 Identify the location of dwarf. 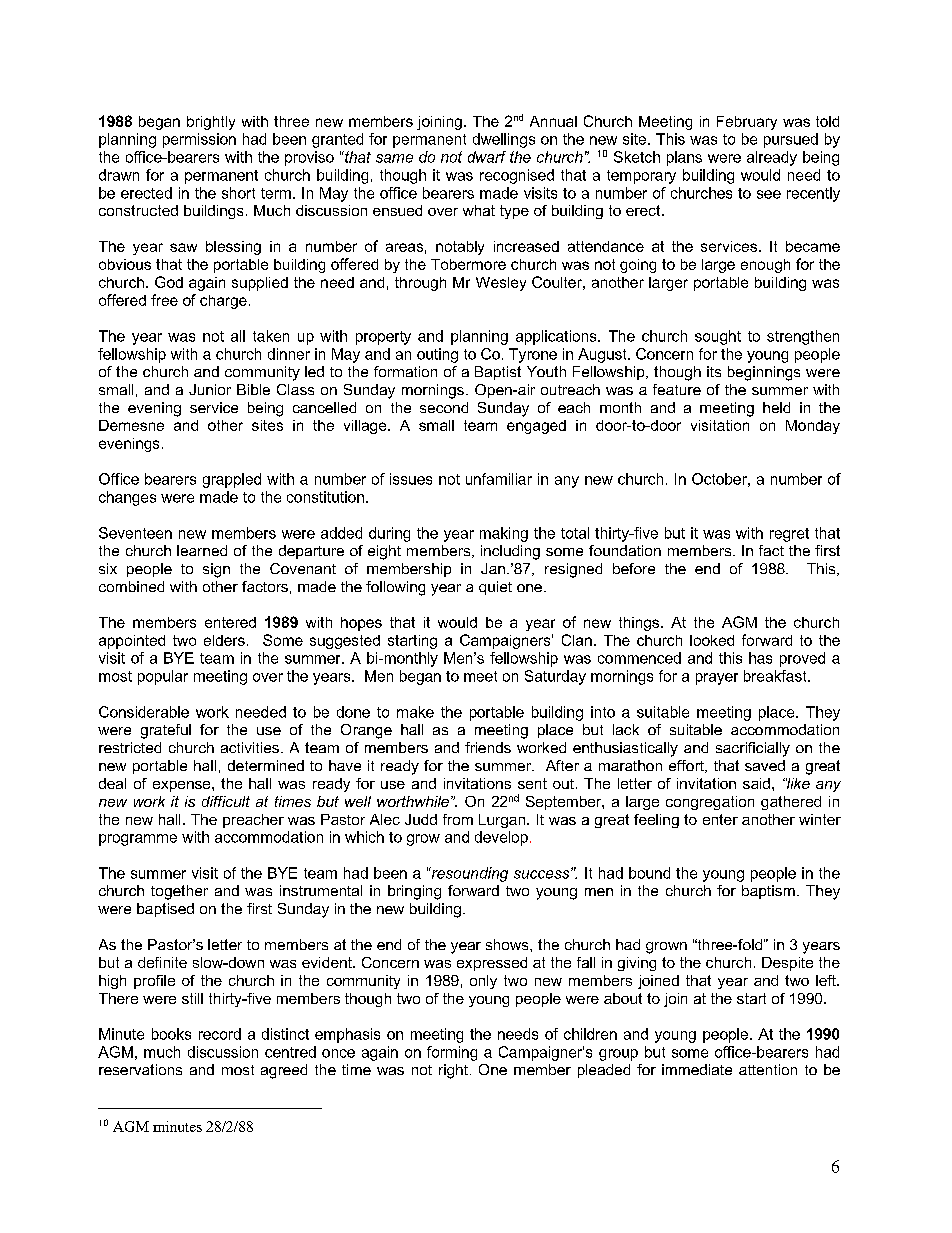
(487, 157).
